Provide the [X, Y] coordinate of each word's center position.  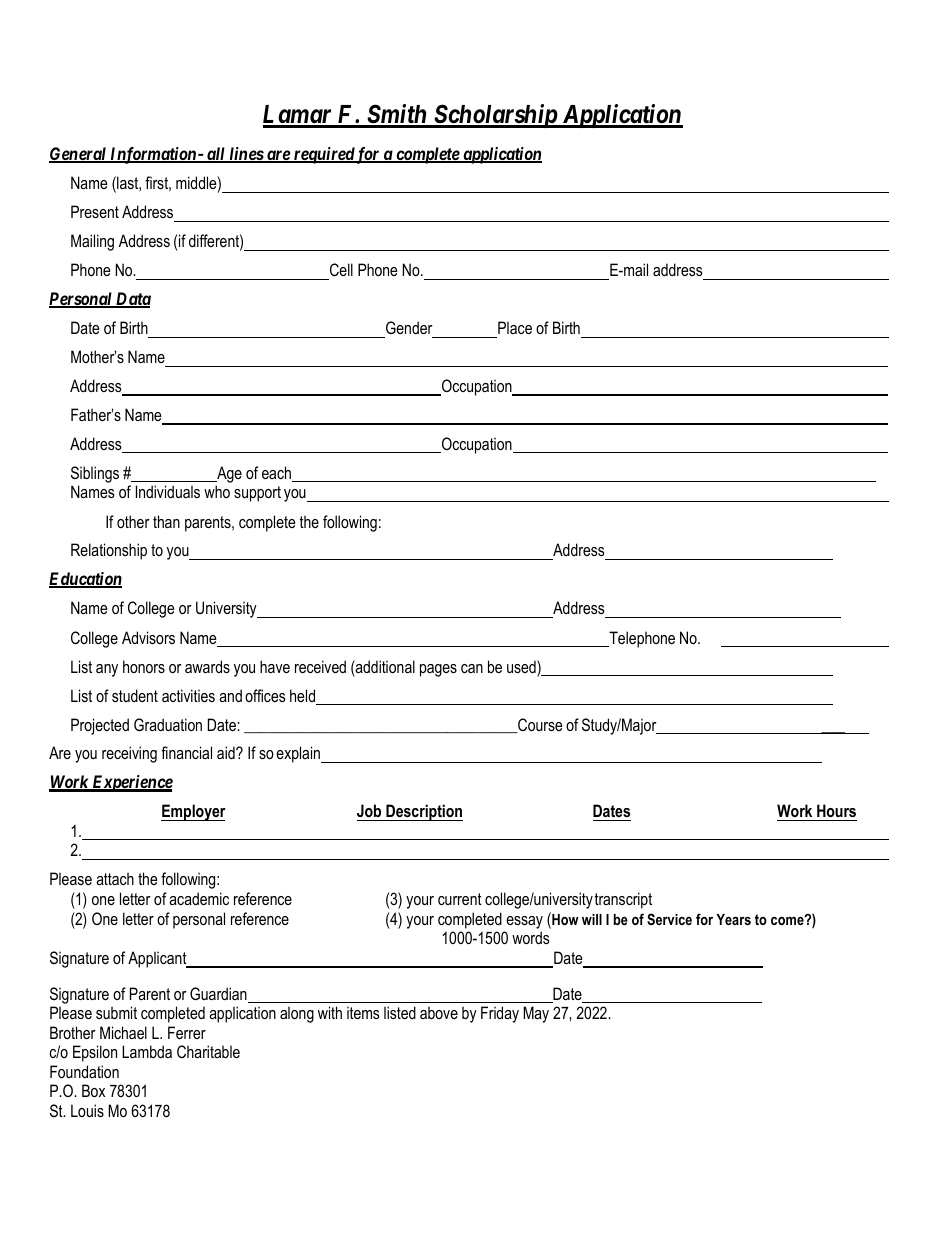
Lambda [147, 1051]
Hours [836, 812]
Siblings [95, 474]
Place [515, 327]
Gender [409, 327]
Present [95, 211]
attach [115, 878]
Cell [340, 271]
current [460, 899]
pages [438, 670]
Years [733, 919]
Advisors [148, 637]
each [277, 474]
